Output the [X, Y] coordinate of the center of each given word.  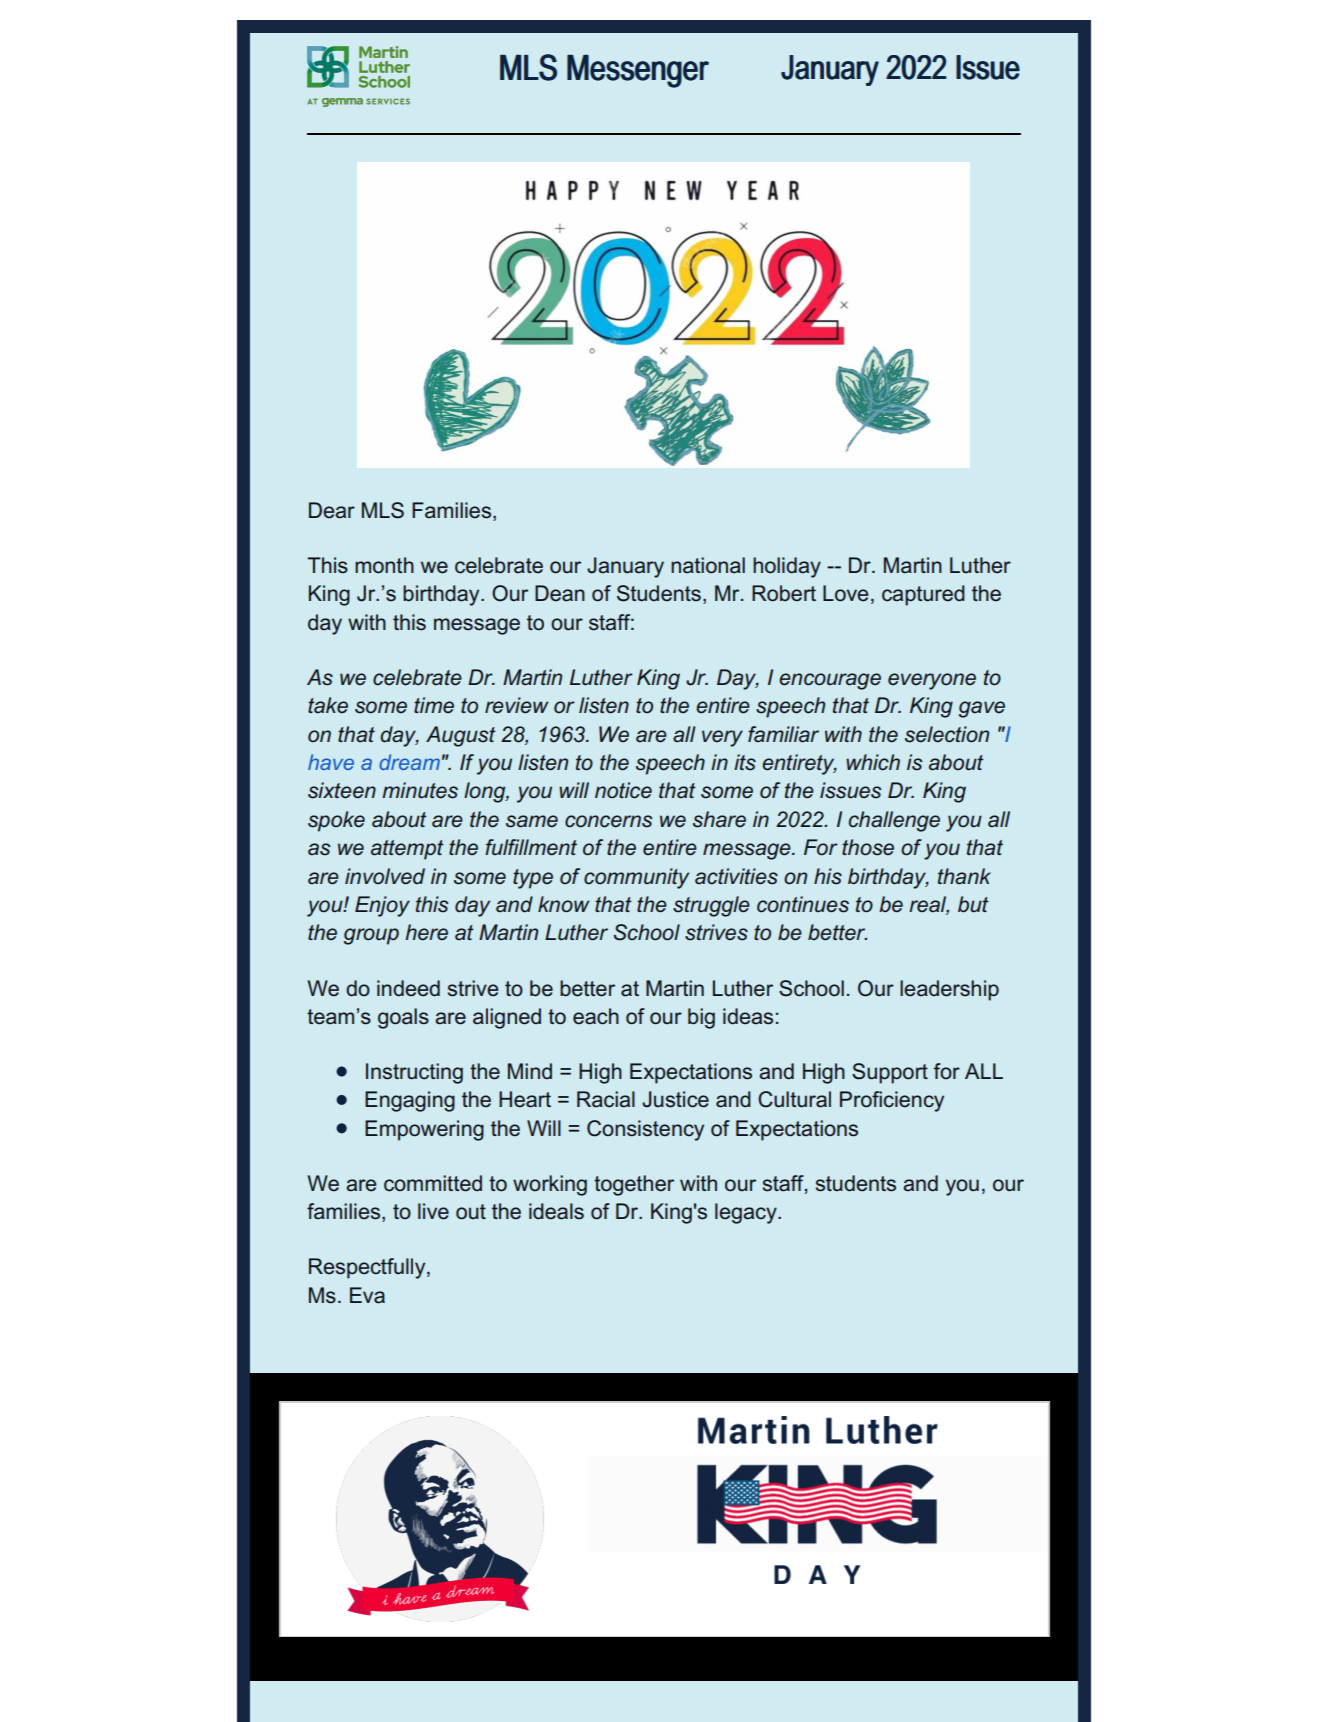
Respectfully [368, 1268]
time [434, 705]
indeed [408, 988]
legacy [747, 1213]
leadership [949, 990]
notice [623, 790]
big [701, 1018]
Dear [332, 510]
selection [947, 734]
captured [923, 595]
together [634, 1185]
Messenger [638, 71]
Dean [560, 593]
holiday [787, 567]
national [708, 565]
